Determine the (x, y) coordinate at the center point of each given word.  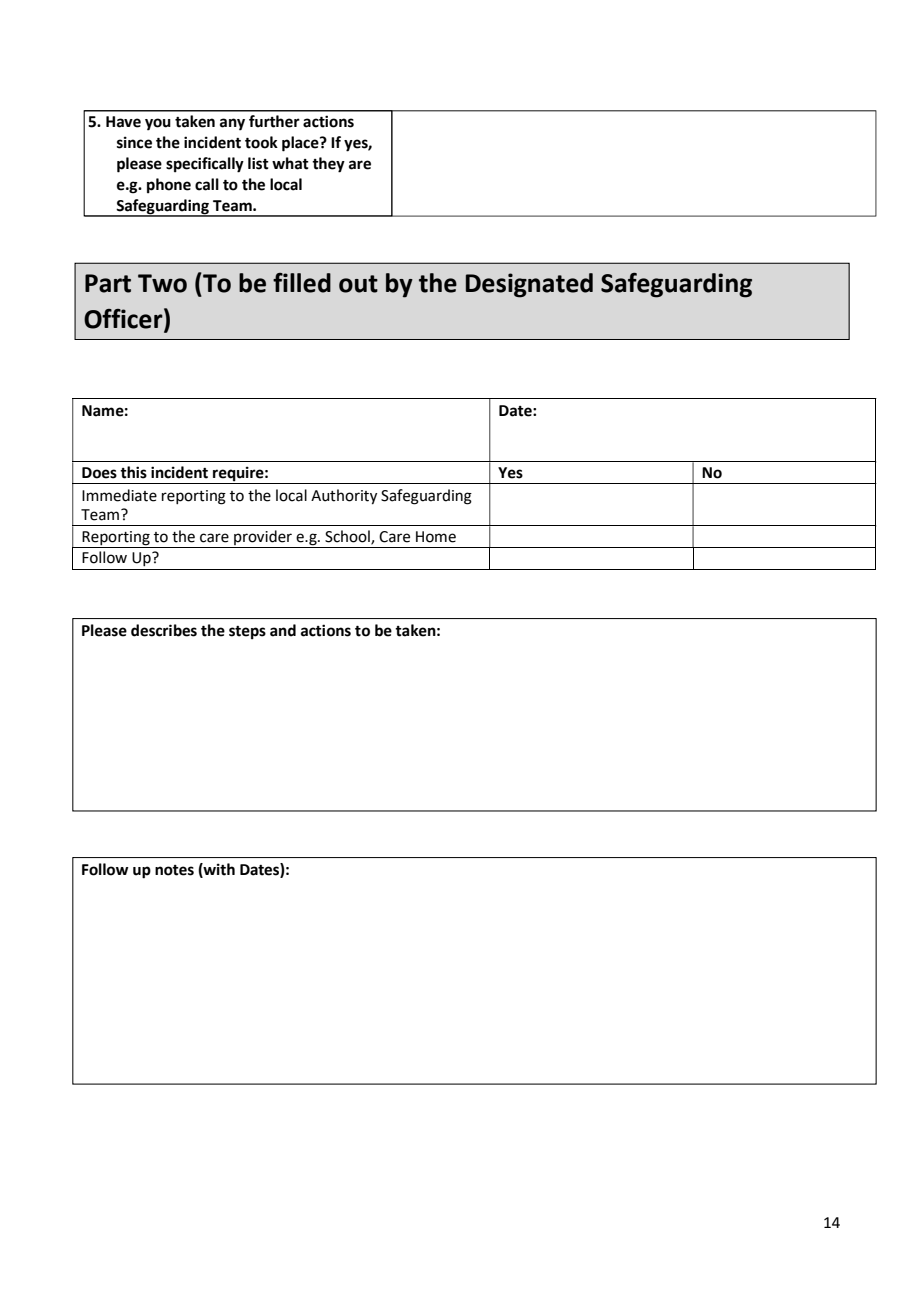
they (328, 165)
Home (436, 537)
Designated (529, 285)
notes (174, 870)
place (301, 144)
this (133, 472)
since (134, 142)
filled (302, 283)
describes (164, 630)
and (283, 630)
